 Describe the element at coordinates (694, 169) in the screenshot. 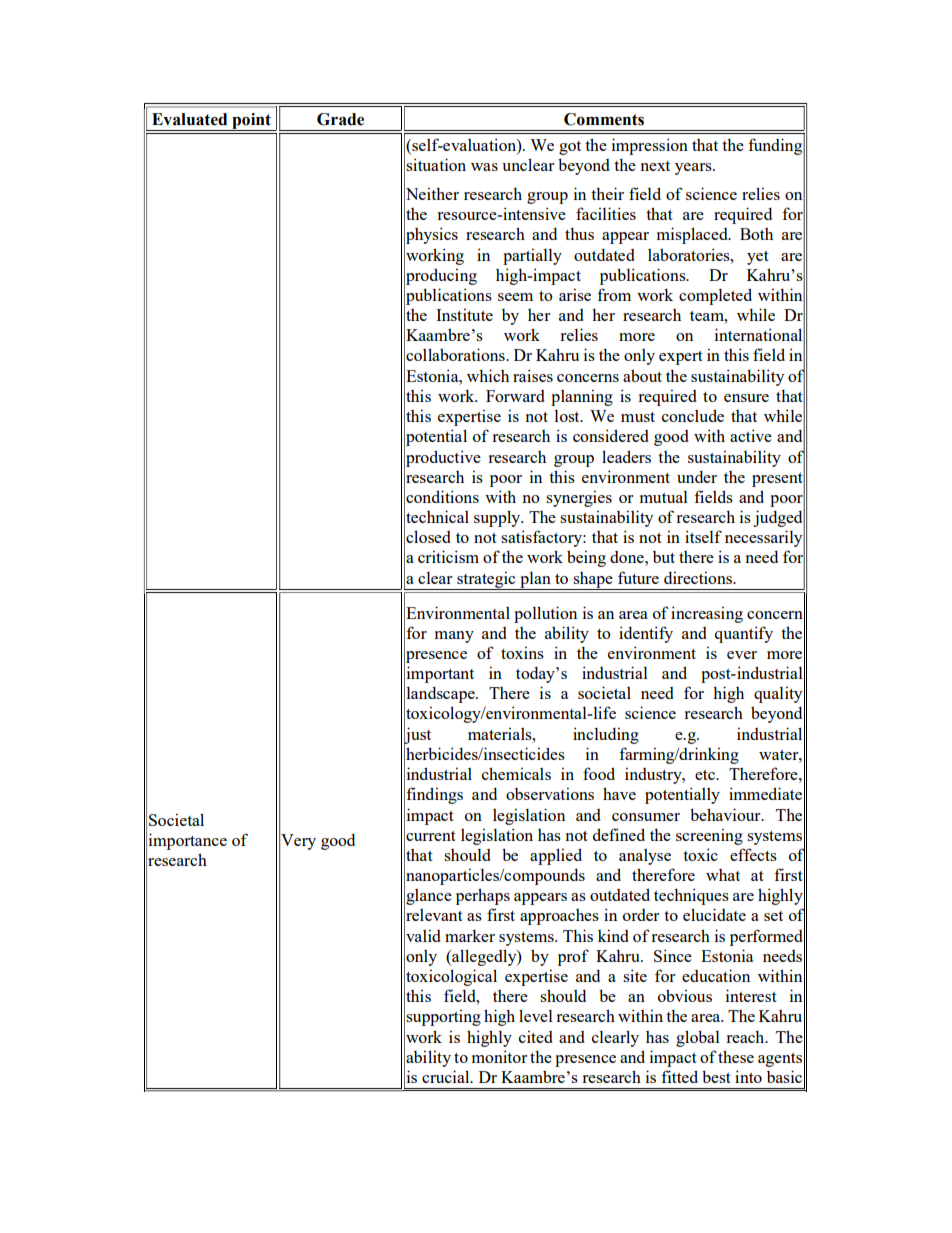

I see `years` at that location.
